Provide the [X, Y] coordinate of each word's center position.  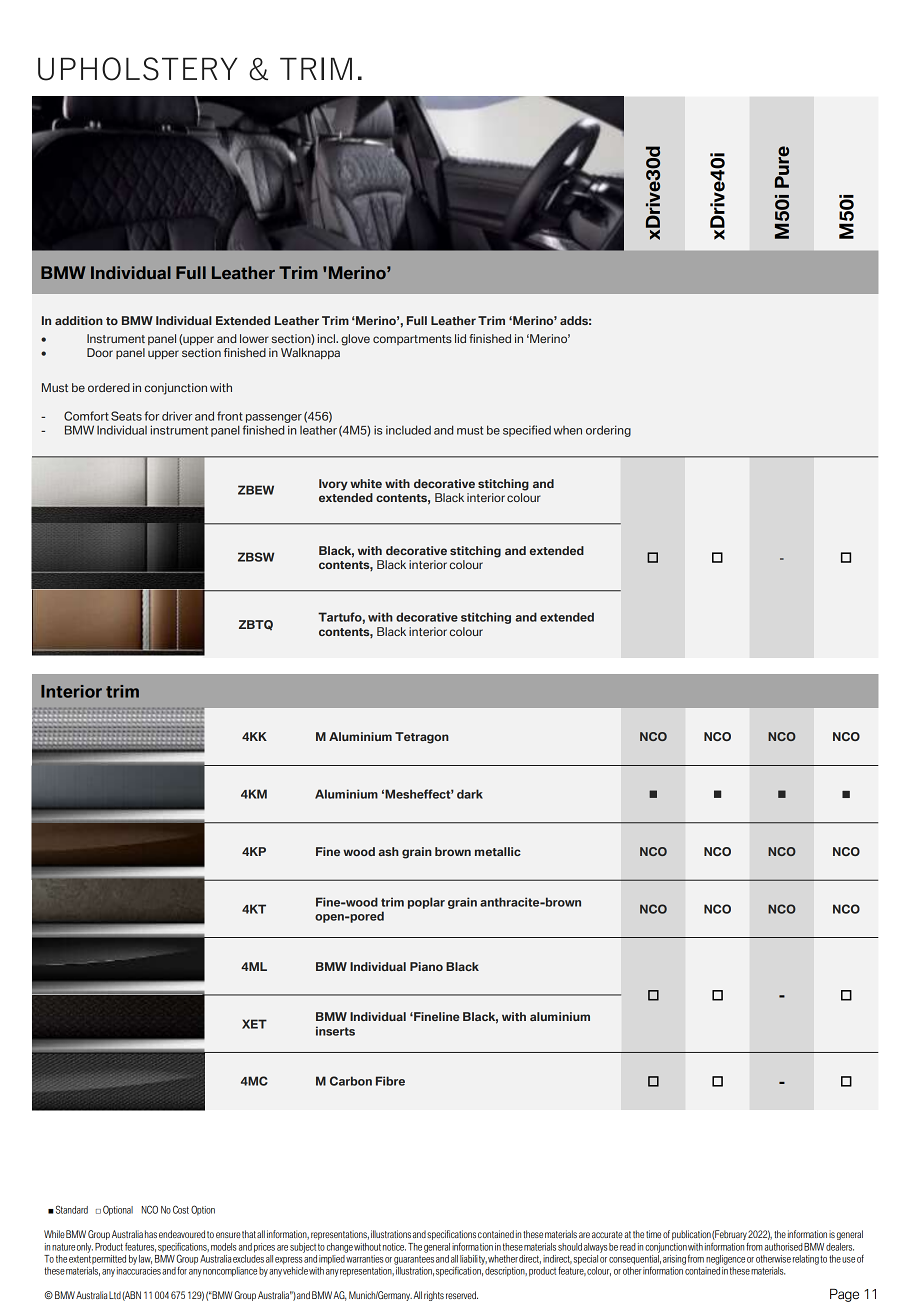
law [145, 1259]
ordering [608, 431]
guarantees [414, 1260]
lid [460, 338]
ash [388, 851]
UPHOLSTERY [137, 69]
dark [470, 794]
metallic [498, 851]
